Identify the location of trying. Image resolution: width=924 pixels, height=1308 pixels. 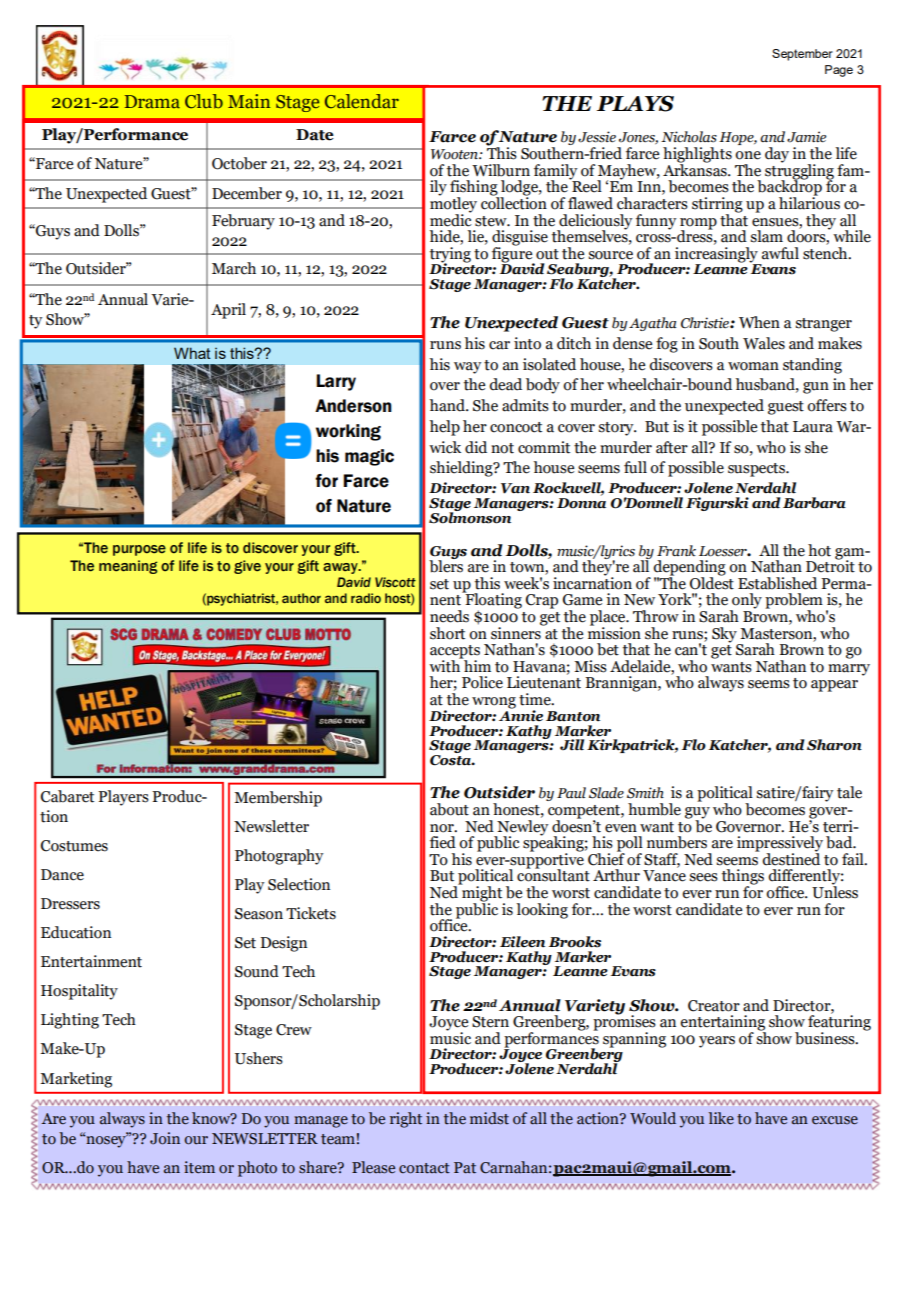
(450, 256).
